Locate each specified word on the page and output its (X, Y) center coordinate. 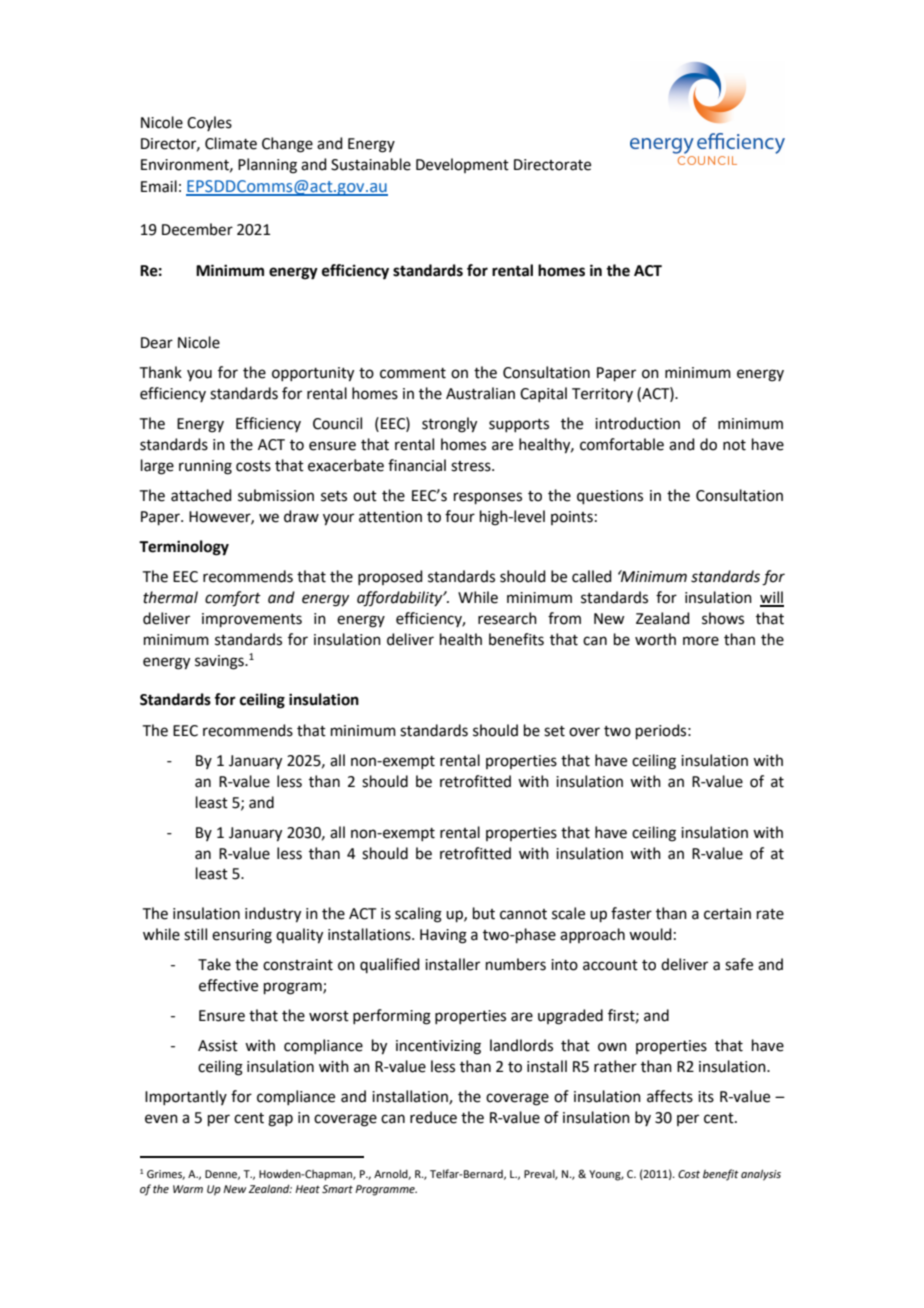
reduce (433, 1117)
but (484, 913)
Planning (267, 166)
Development (462, 165)
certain (727, 914)
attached (201, 495)
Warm (188, 1189)
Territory (602, 395)
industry (273, 915)
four (460, 516)
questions (610, 497)
